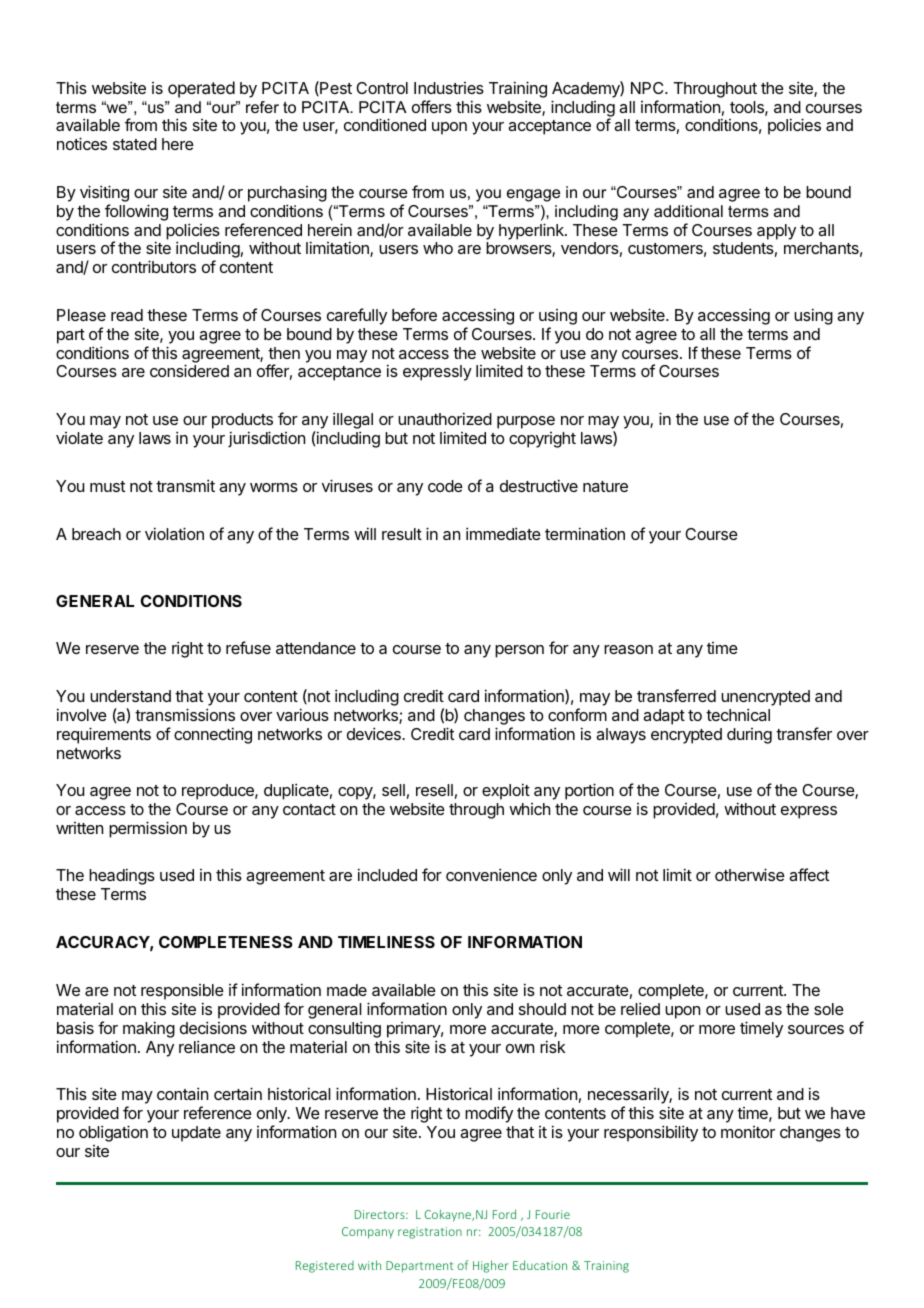 The height and width of the image is (1308, 924). What do you see at coordinates (196, 1134) in the image?
I see `update` at bounding box center [196, 1134].
